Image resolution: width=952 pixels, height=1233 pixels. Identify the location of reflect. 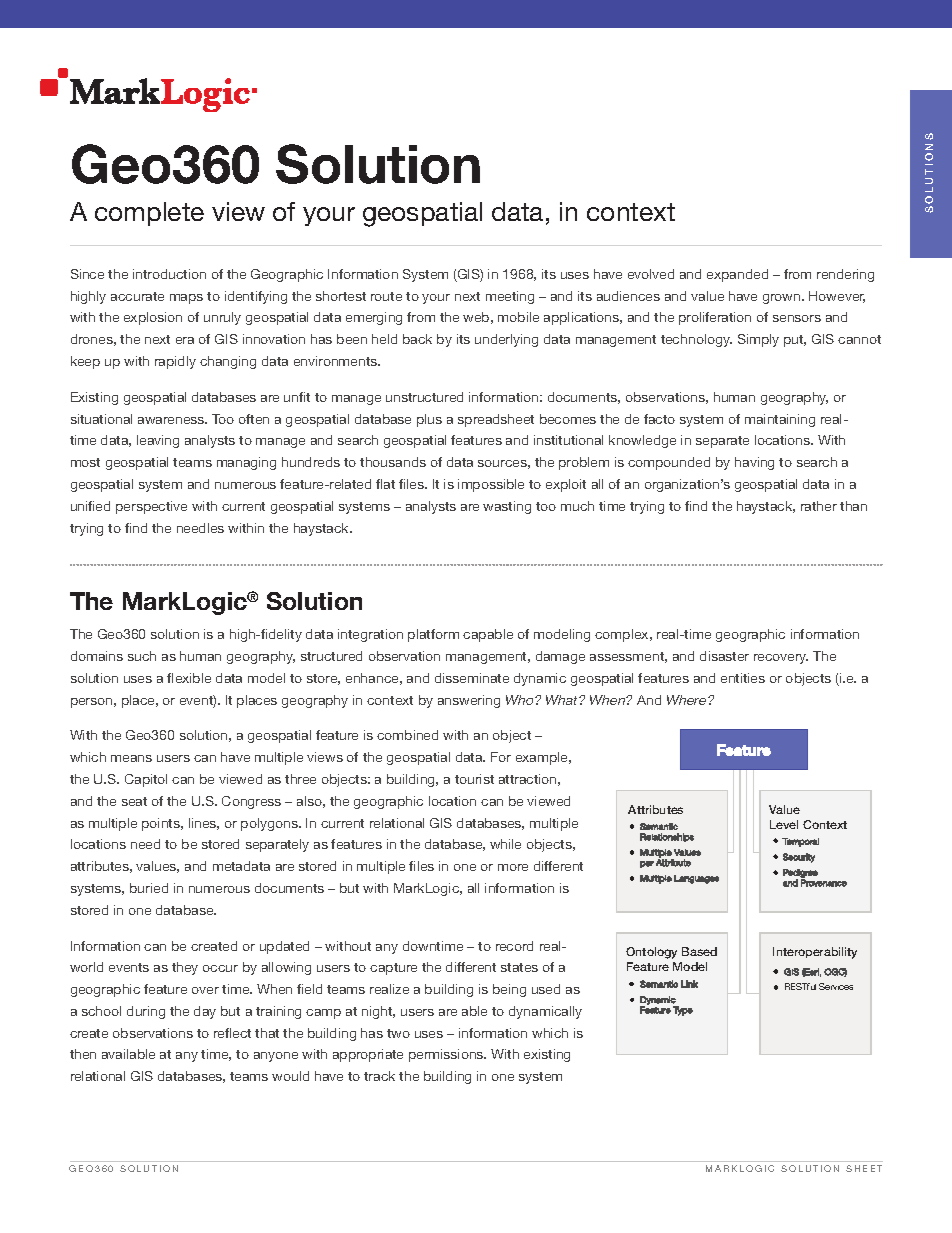
(232, 1033).
